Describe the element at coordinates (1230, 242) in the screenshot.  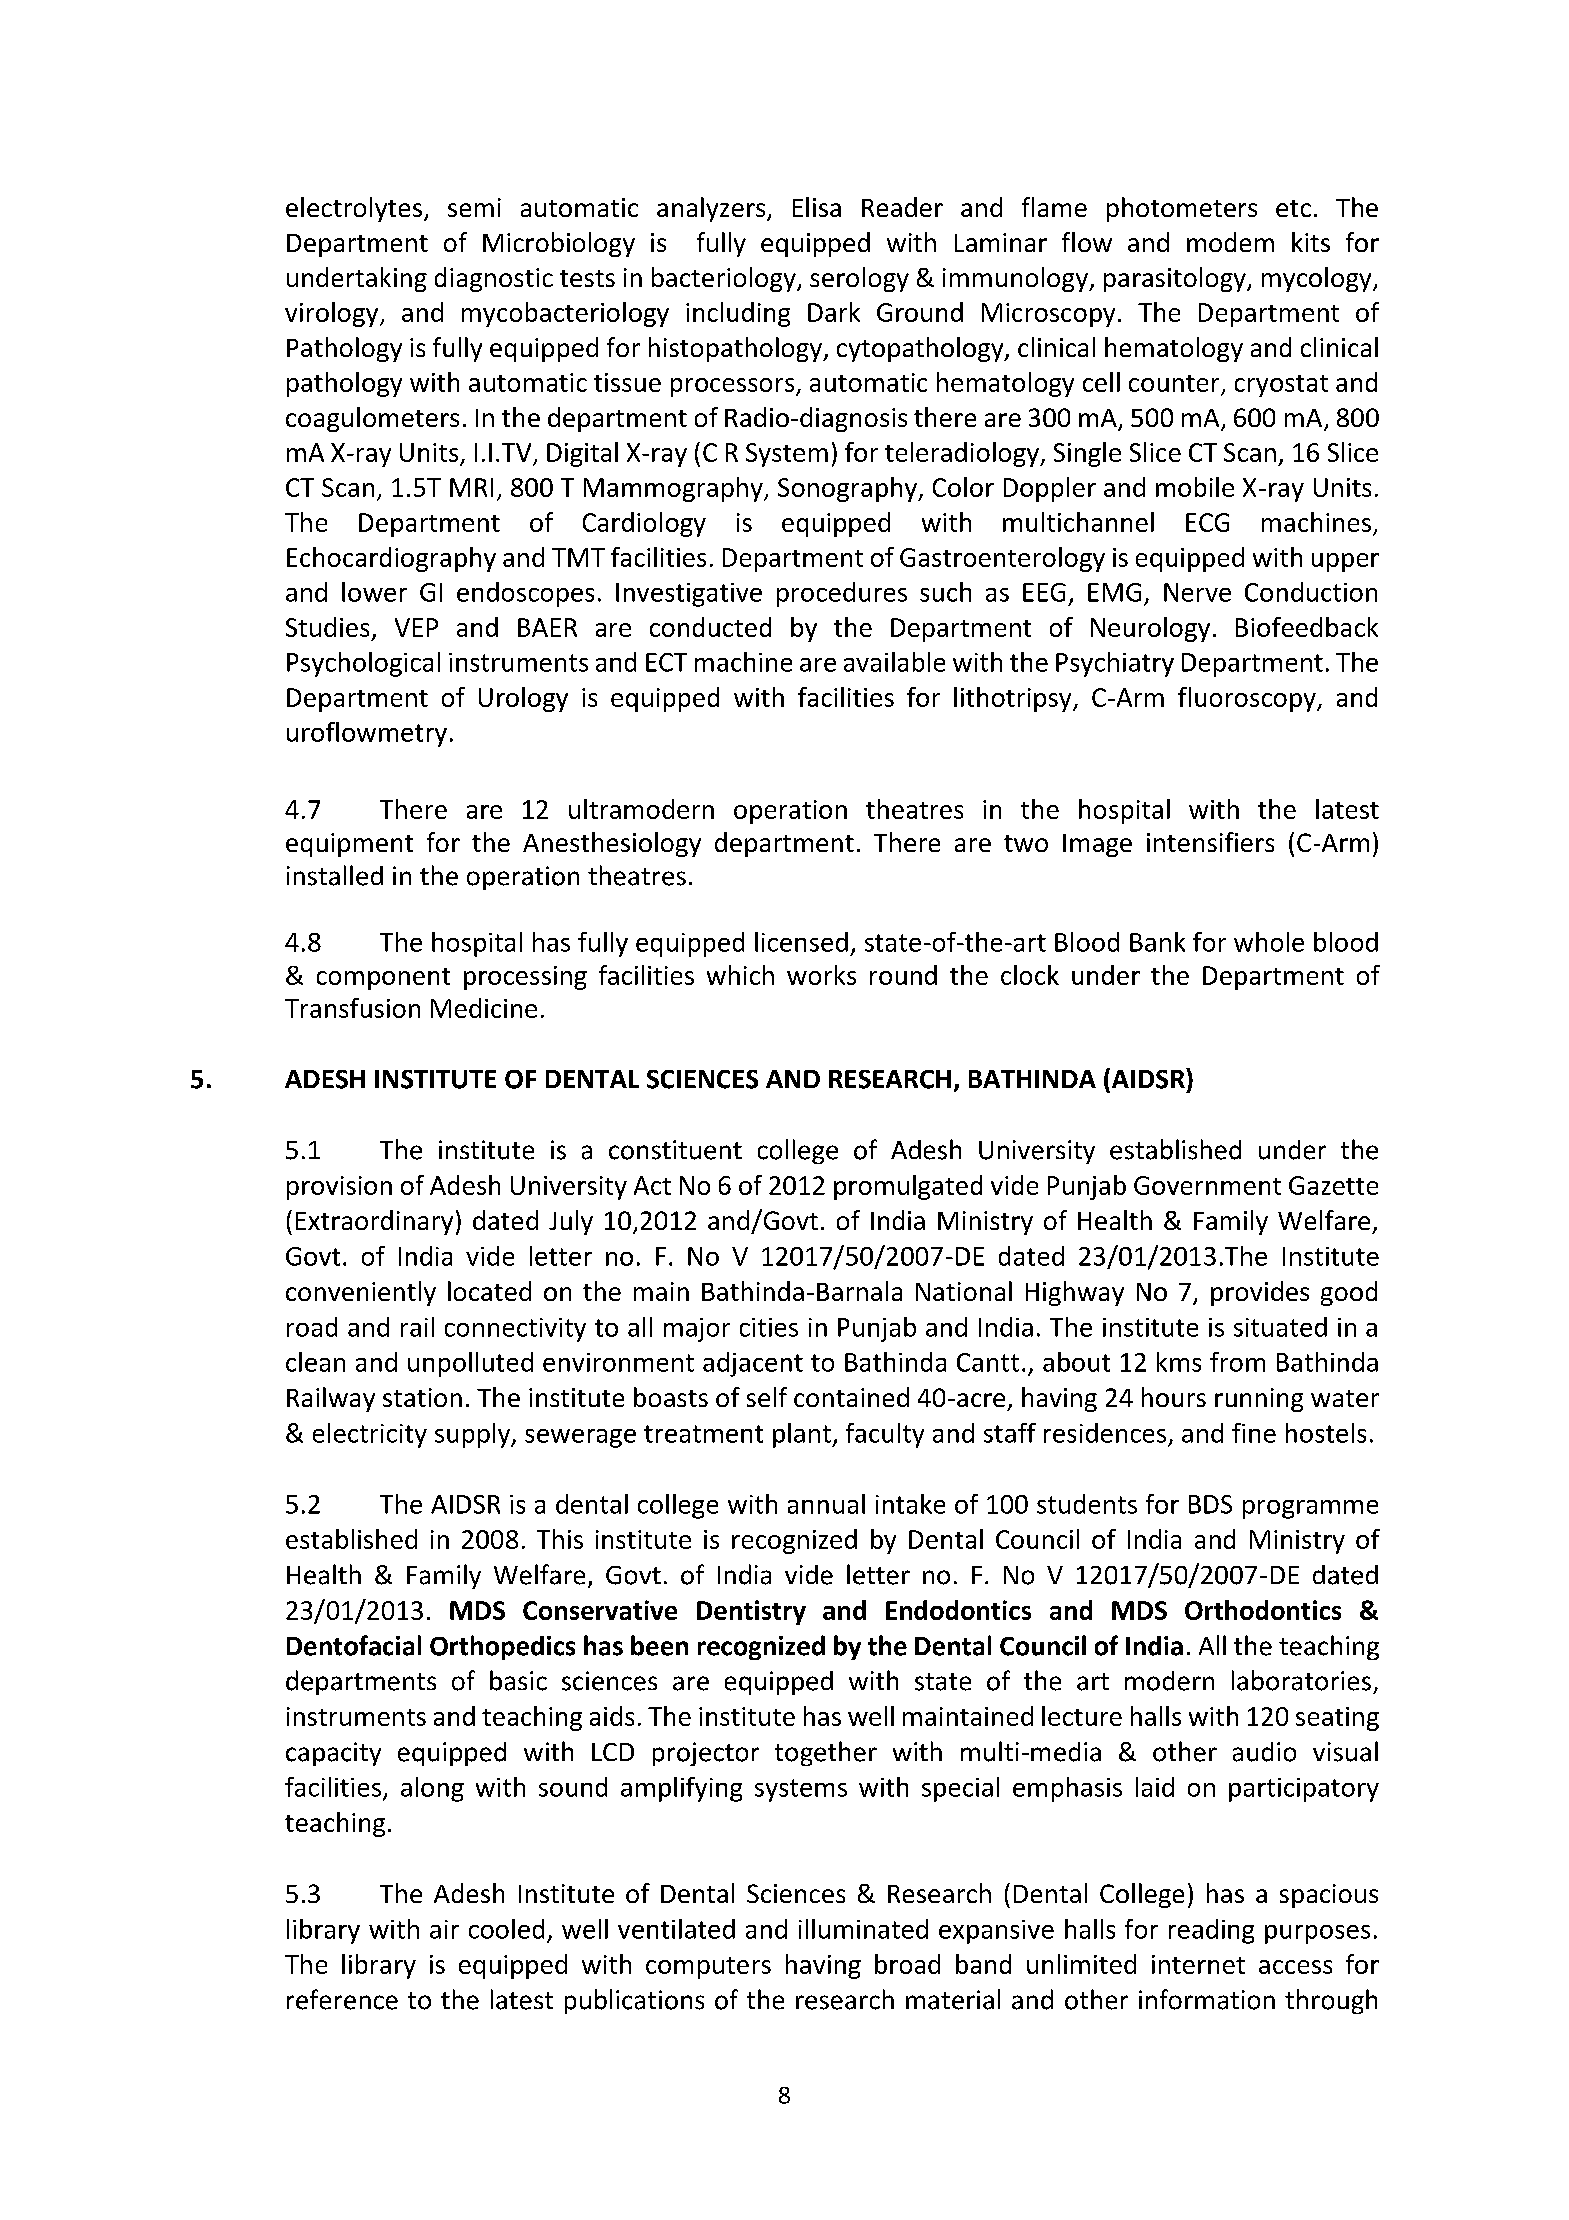
I see `modem` at that location.
